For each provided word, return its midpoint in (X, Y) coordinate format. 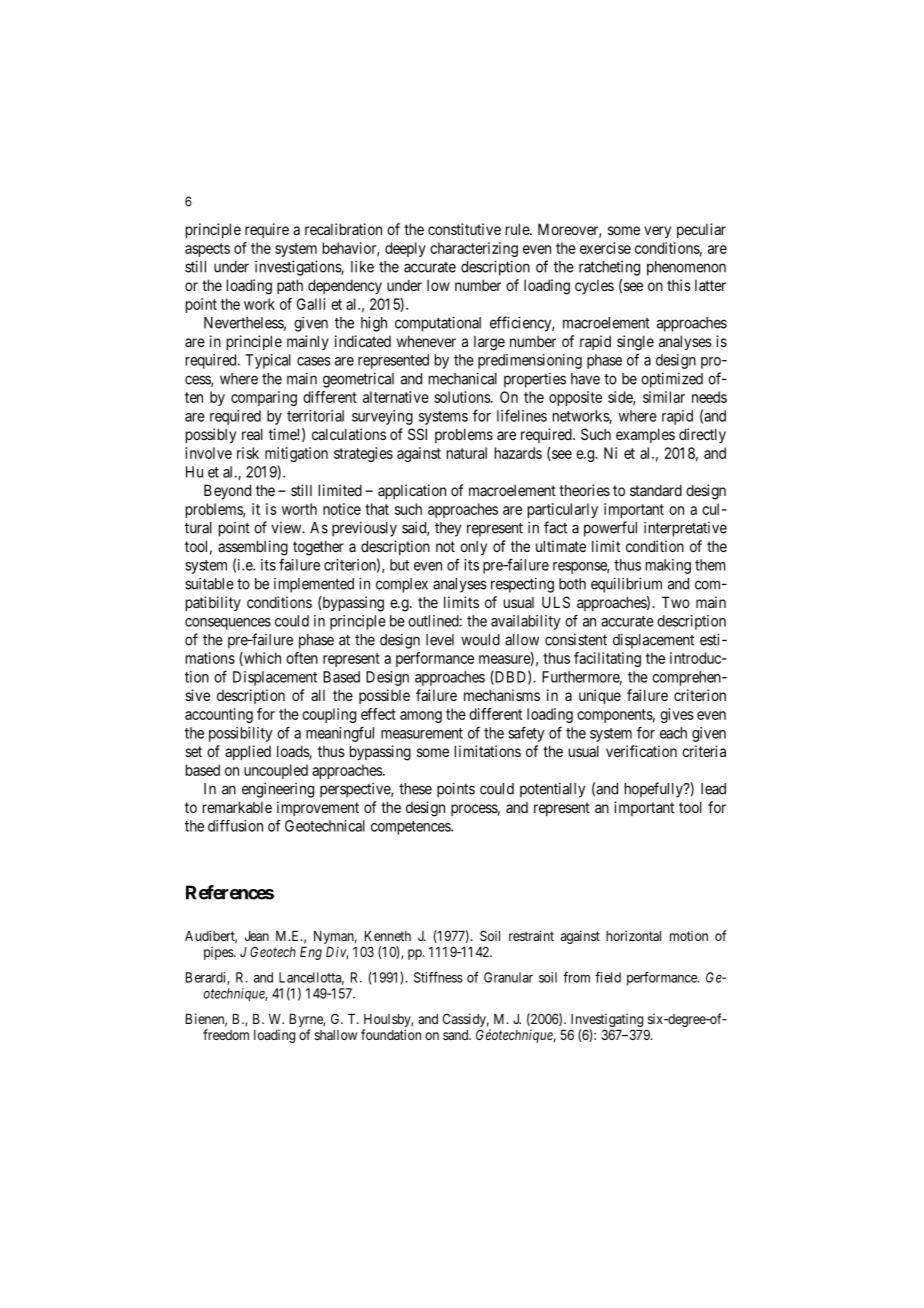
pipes (219, 953)
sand (457, 1035)
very (657, 232)
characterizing (474, 249)
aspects (207, 250)
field (608, 977)
